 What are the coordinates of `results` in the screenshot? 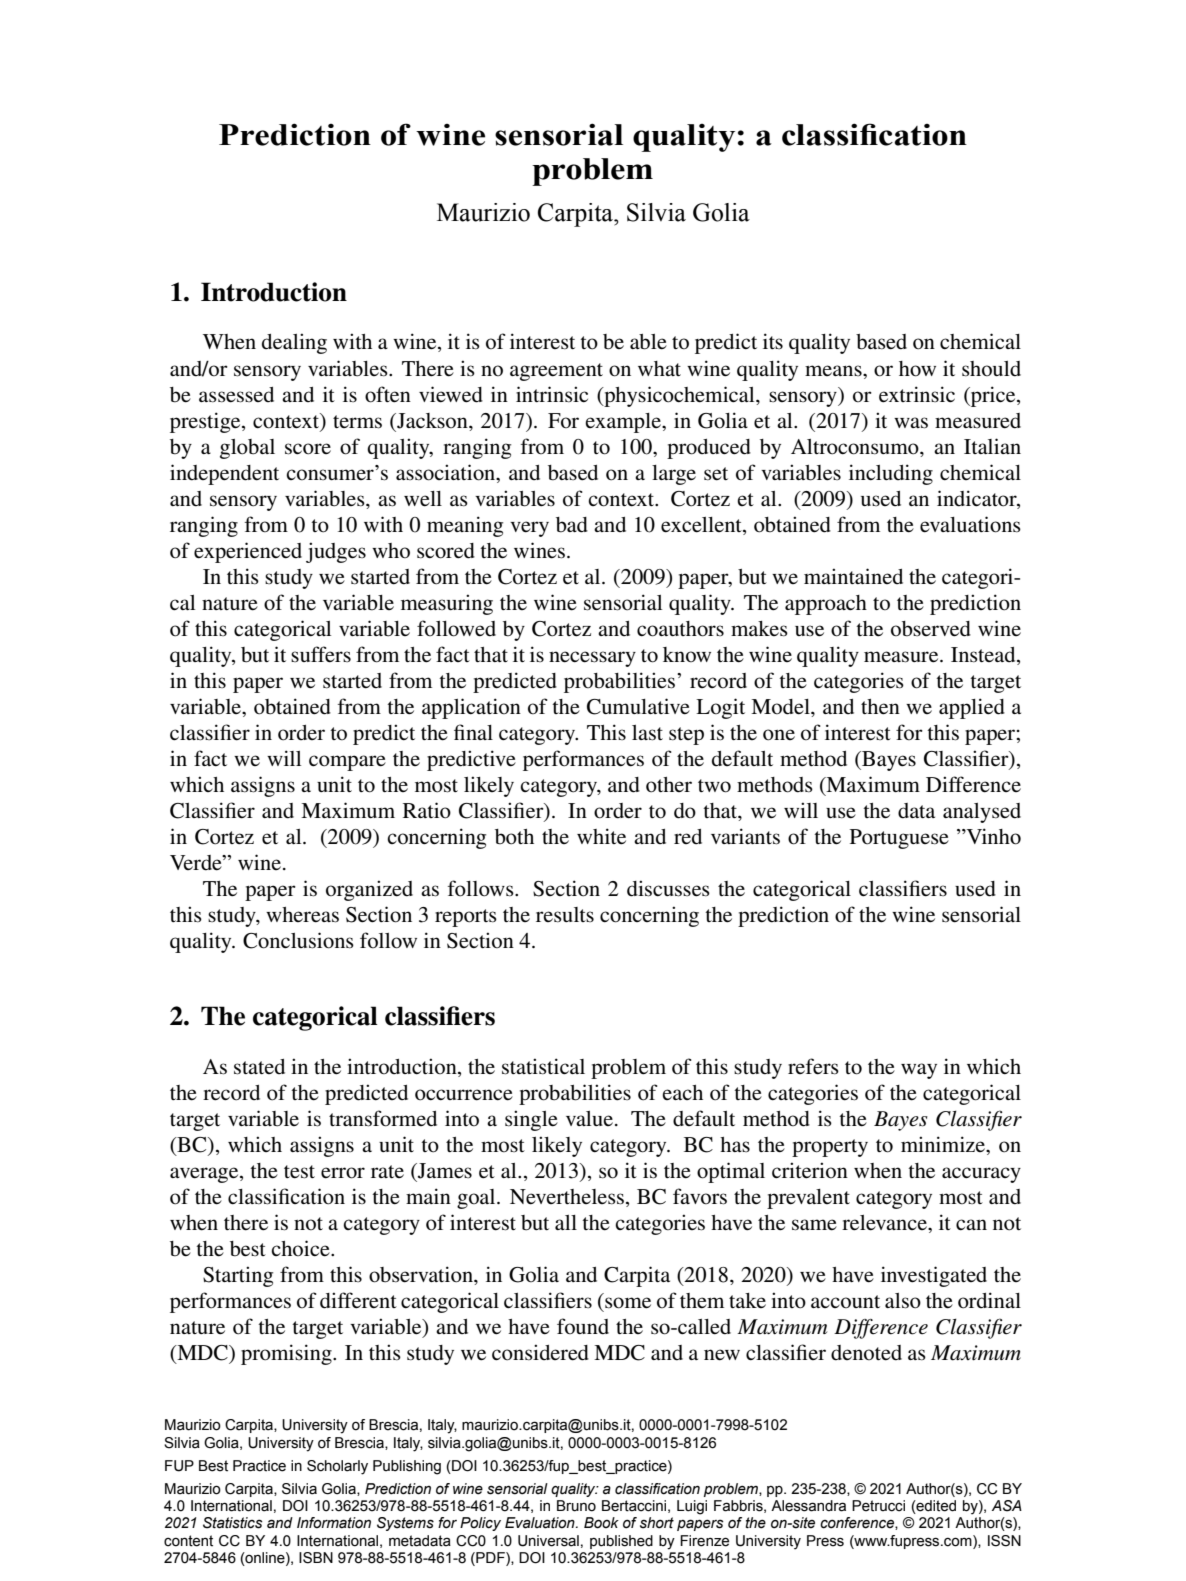 It's located at (565, 915).
